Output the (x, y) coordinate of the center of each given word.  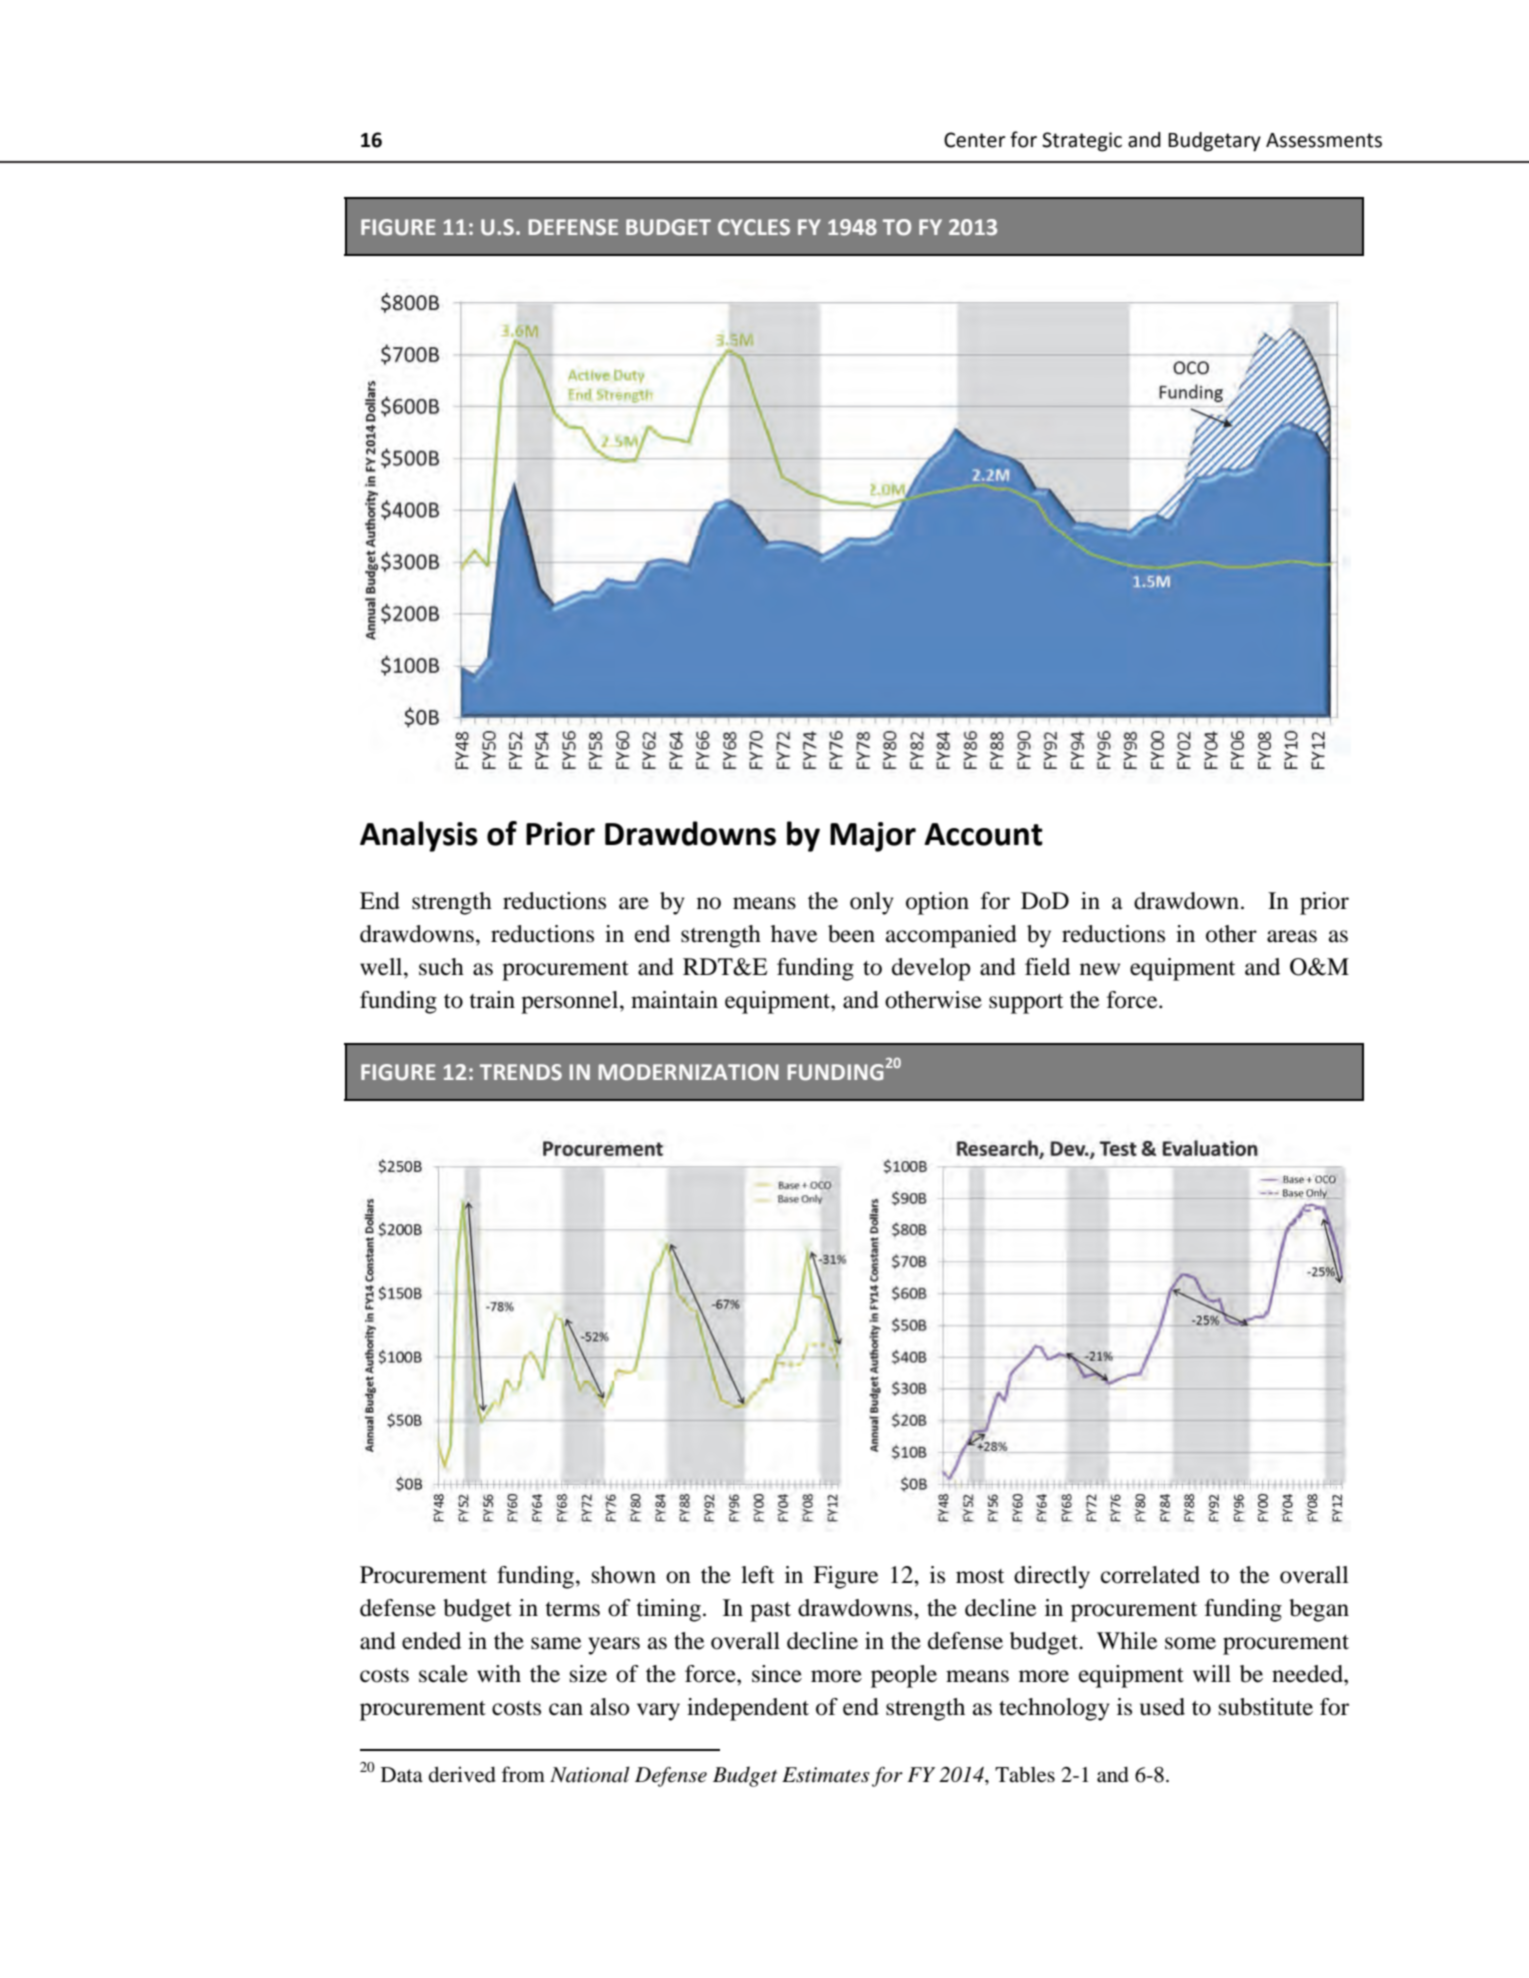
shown (624, 1575)
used (1162, 1707)
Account (983, 834)
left (757, 1575)
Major (873, 837)
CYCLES (754, 227)
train (492, 1000)
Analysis (419, 836)
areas (1292, 936)
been (851, 934)
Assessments (1324, 140)
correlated (1150, 1575)
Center (975, 140)
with (499, 1674)
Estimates (826, 1775)
